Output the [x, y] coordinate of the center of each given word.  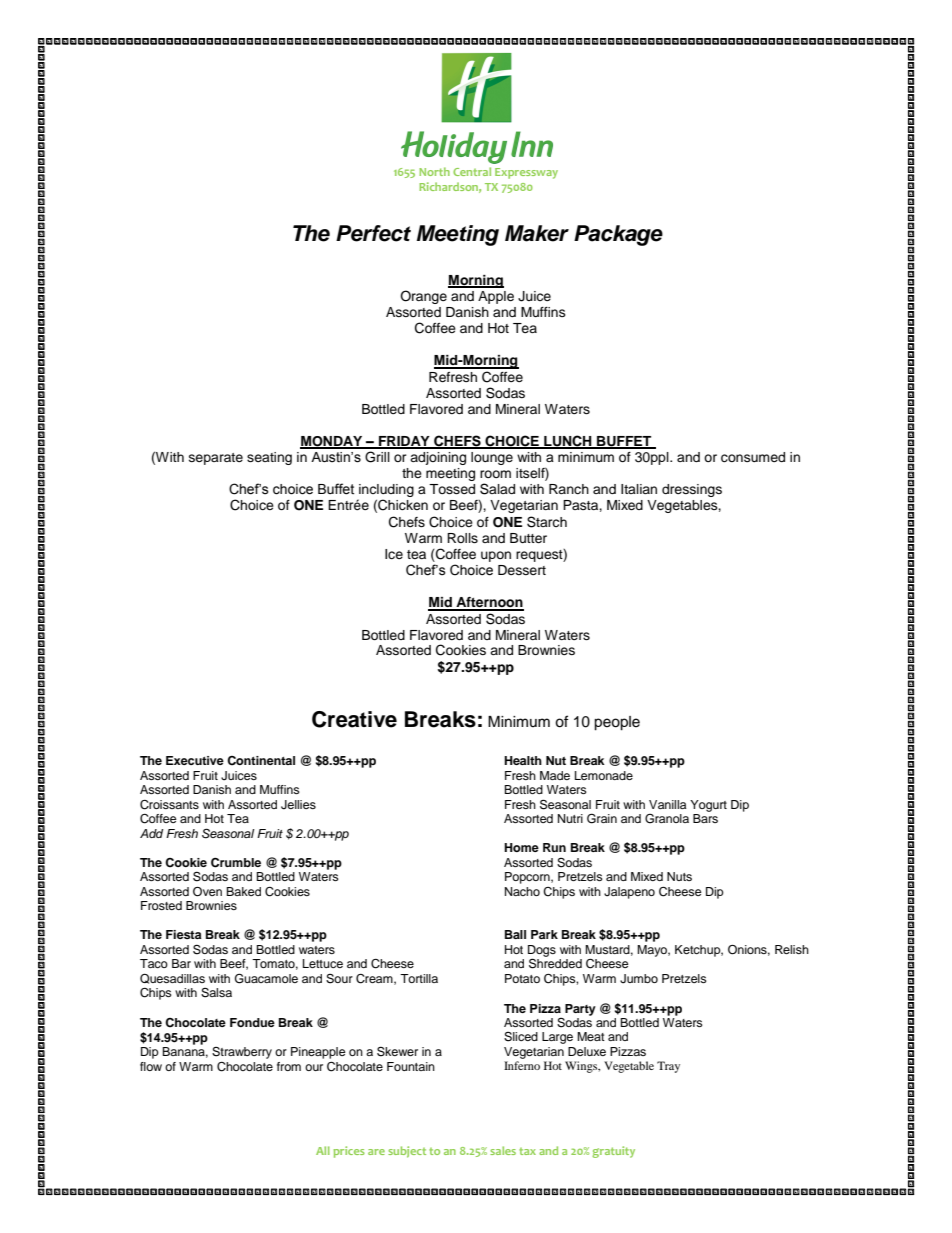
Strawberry [242, 1053]
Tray [668, 1067]
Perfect [373, 233]
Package [618, 235]
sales [503, 1150]
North [434, 171]
